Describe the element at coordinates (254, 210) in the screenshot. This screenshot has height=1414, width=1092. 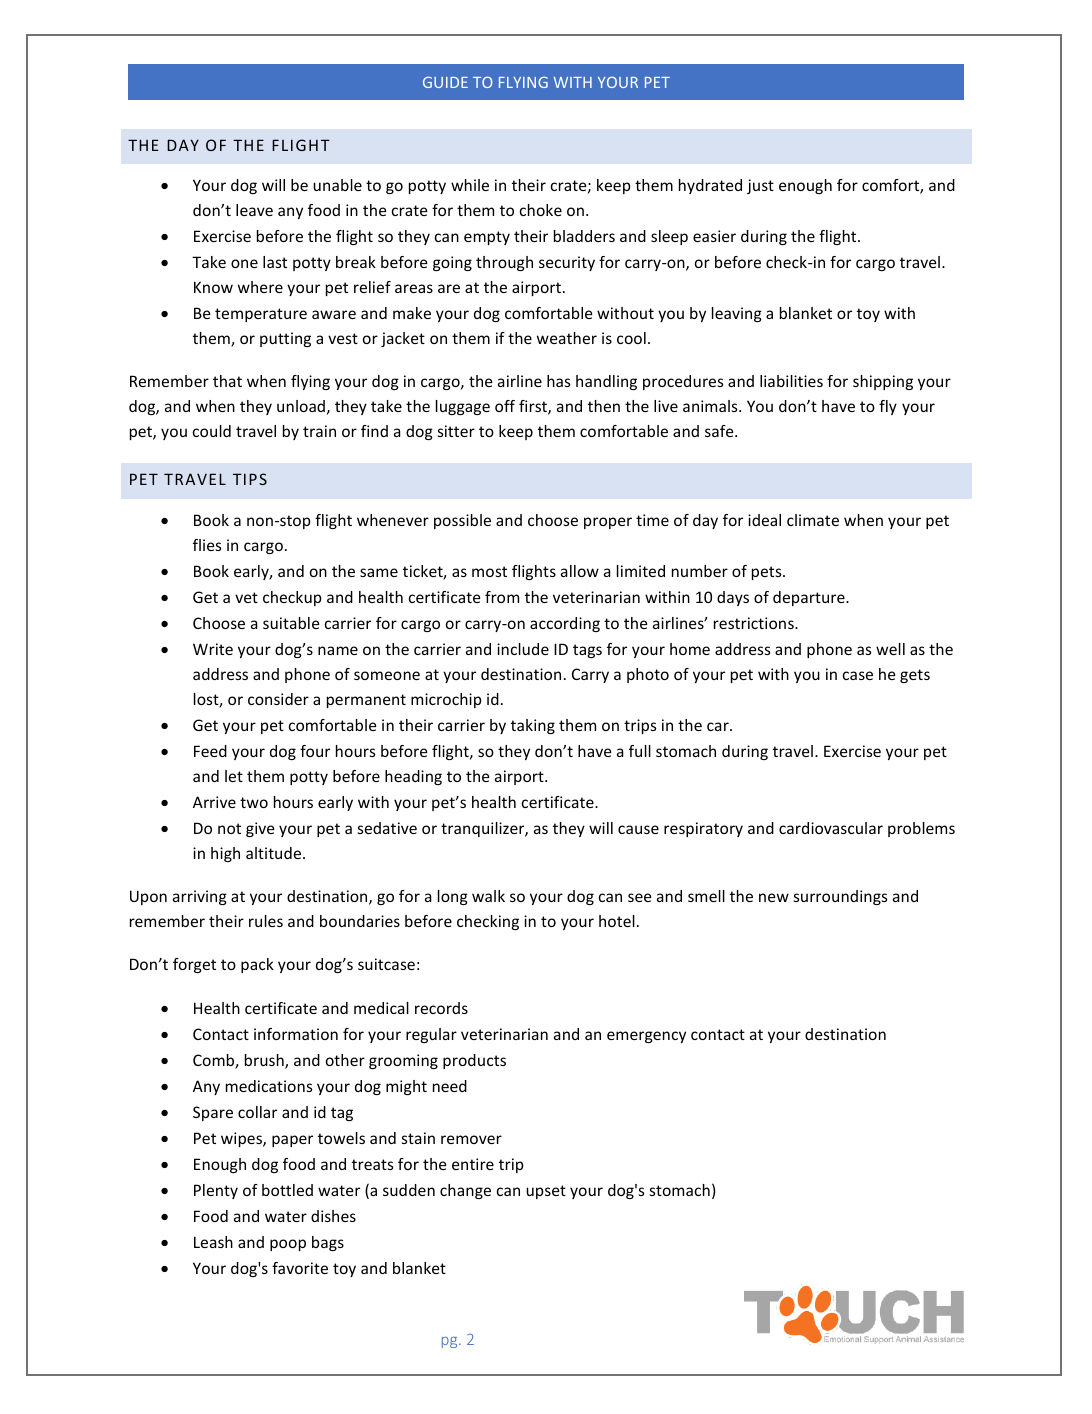
I see `leave` at that location.
